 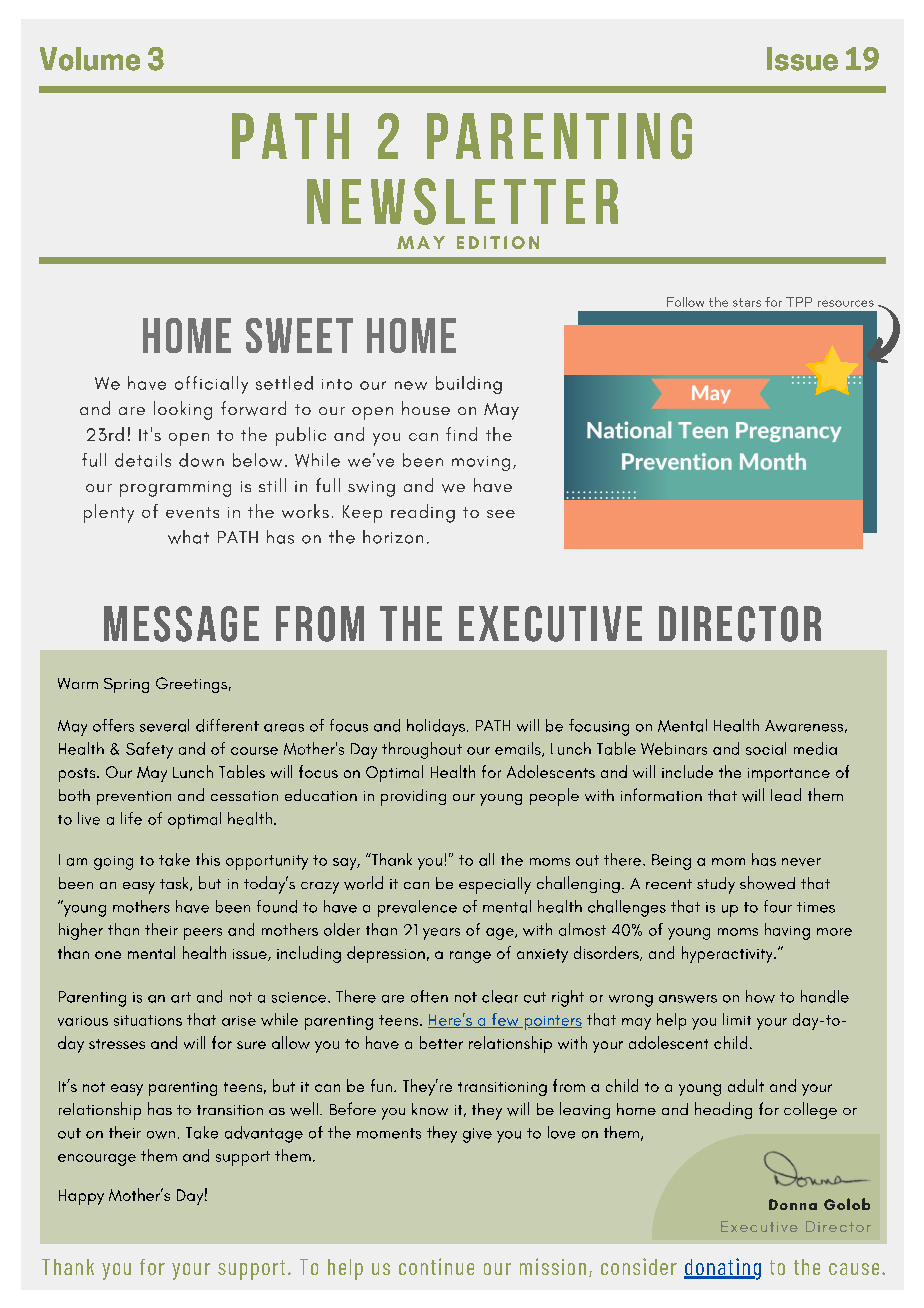 I want to click on stars, so click(x=747, y=302).
